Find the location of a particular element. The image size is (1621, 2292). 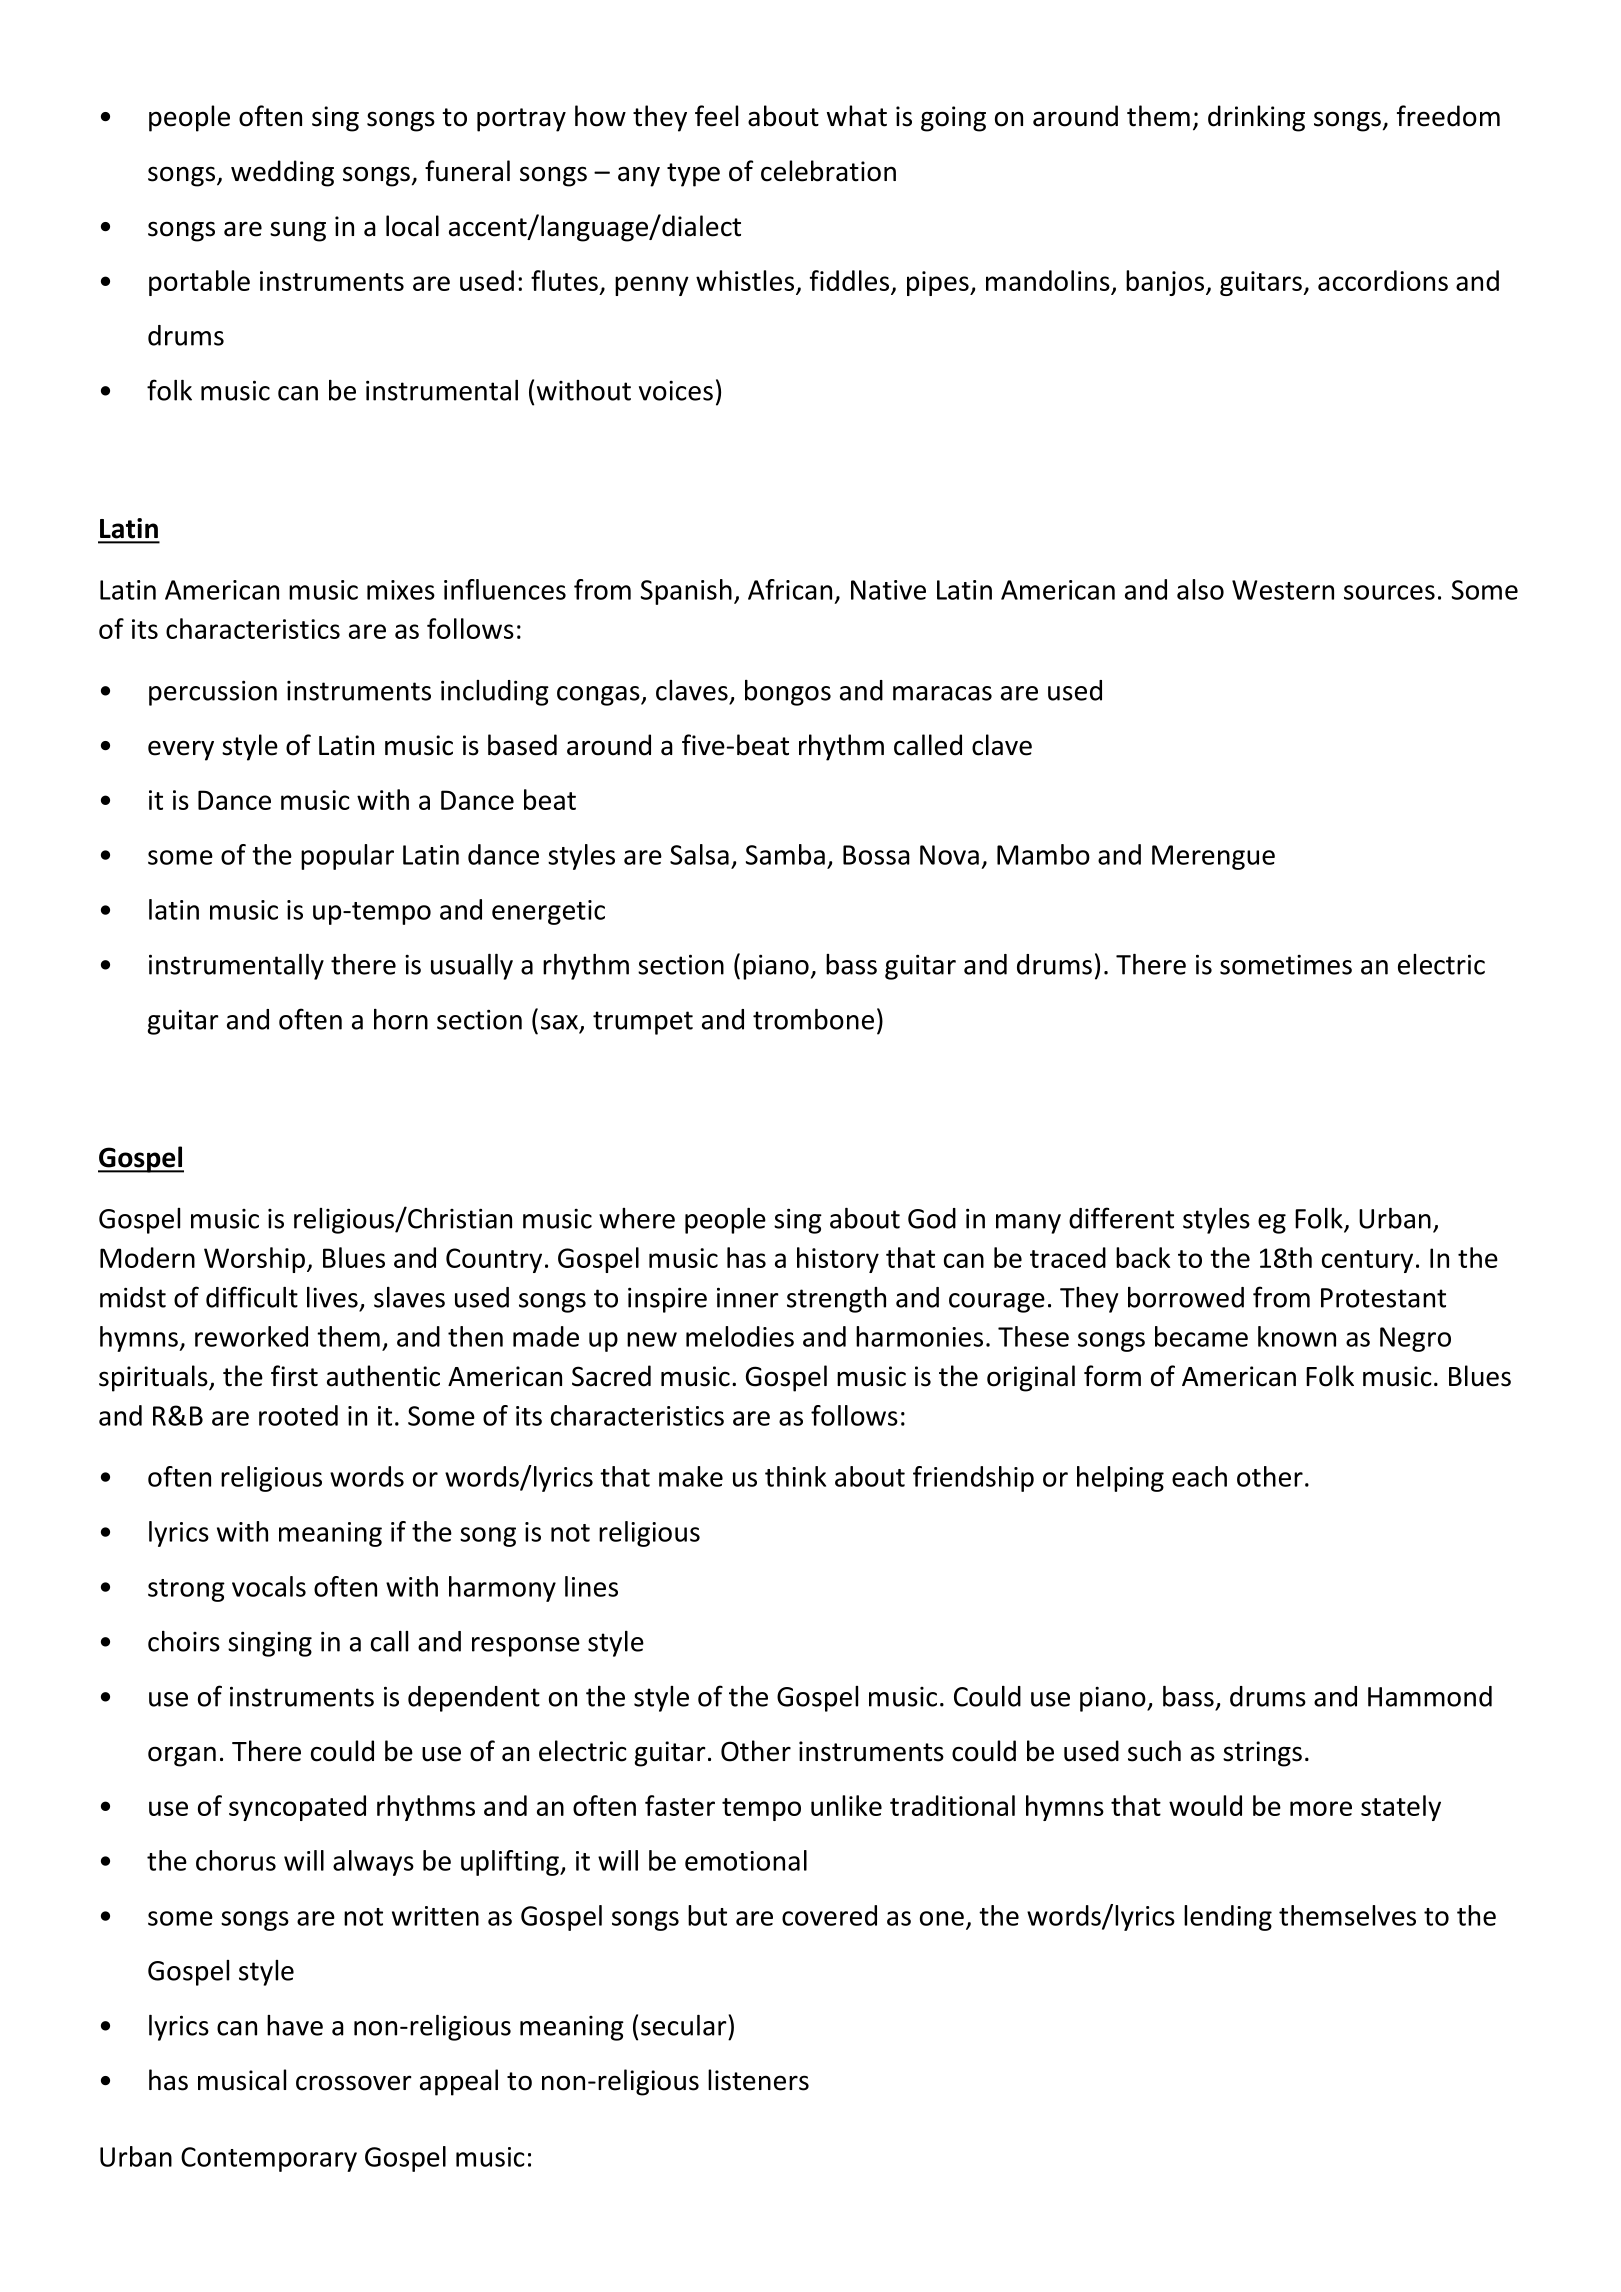

wedding is located at coordinates (282, 173).
